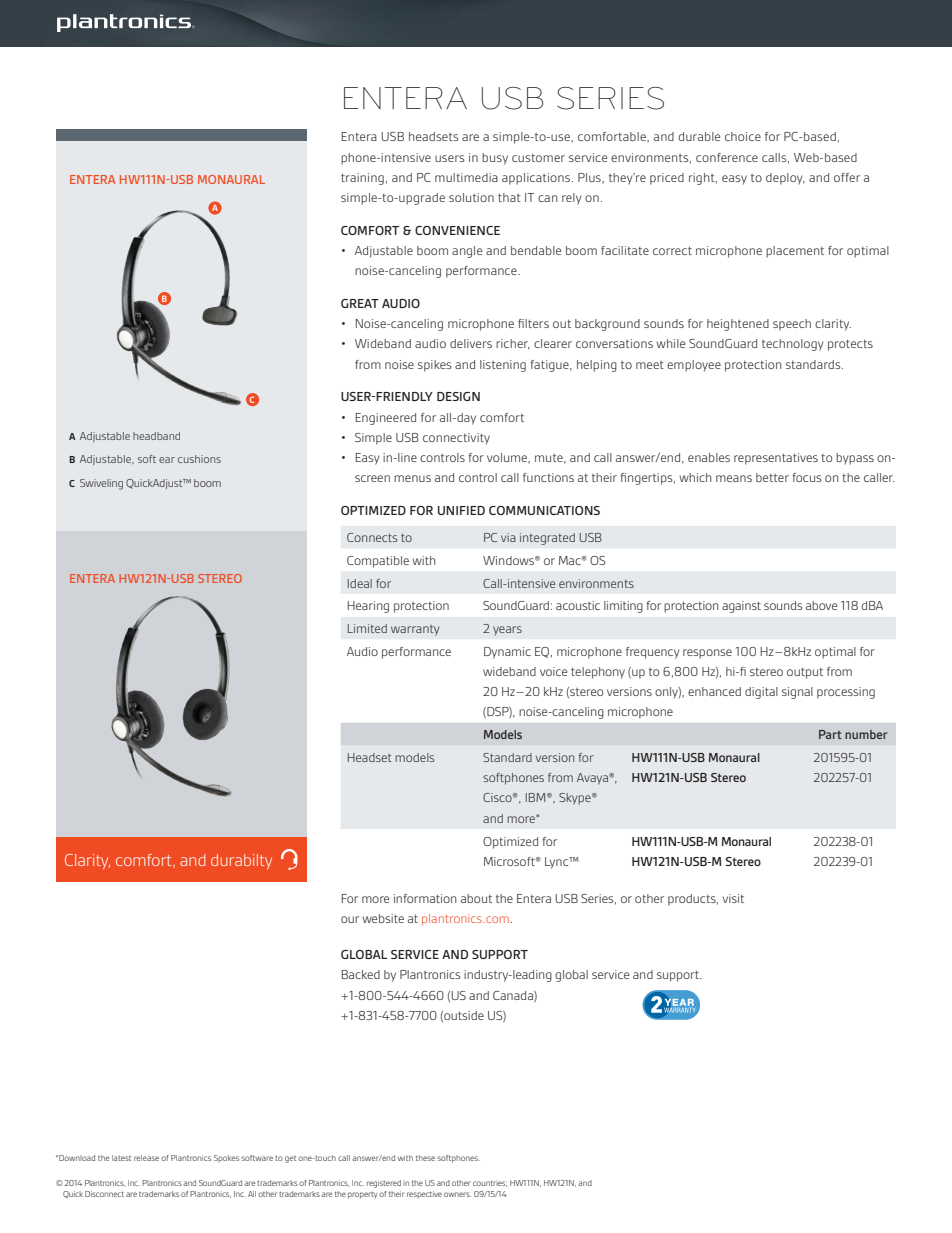 The width and height of the document is (952, 1233). I want to click on our, so click(350, 919).
